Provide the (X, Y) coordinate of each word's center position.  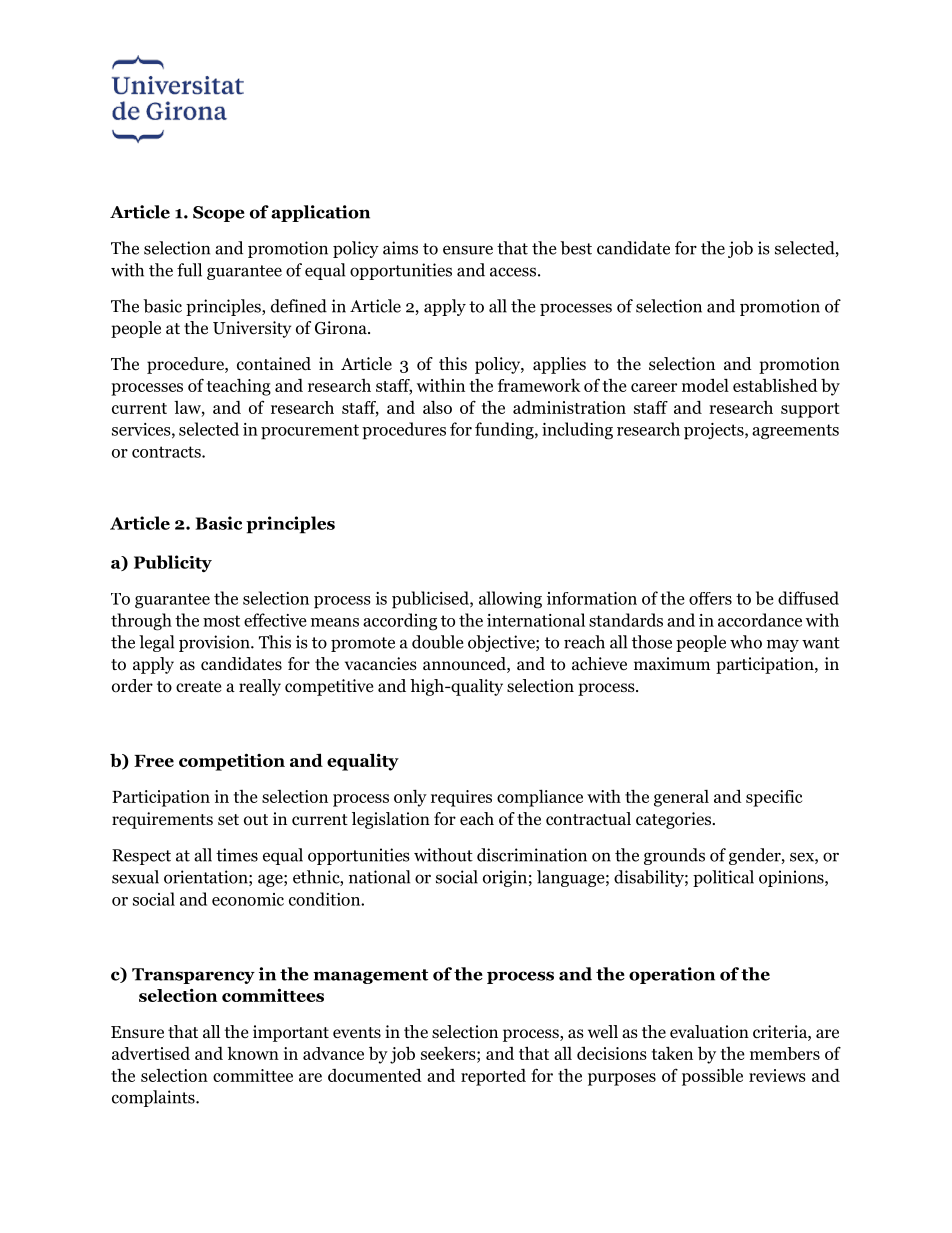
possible (712, 1077)
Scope (219, 214)
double (438, 642)
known (253, 1053)
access (513, 272)
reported (493, 1077)
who (746, 642)
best (576, 248)
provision (215, 643)
